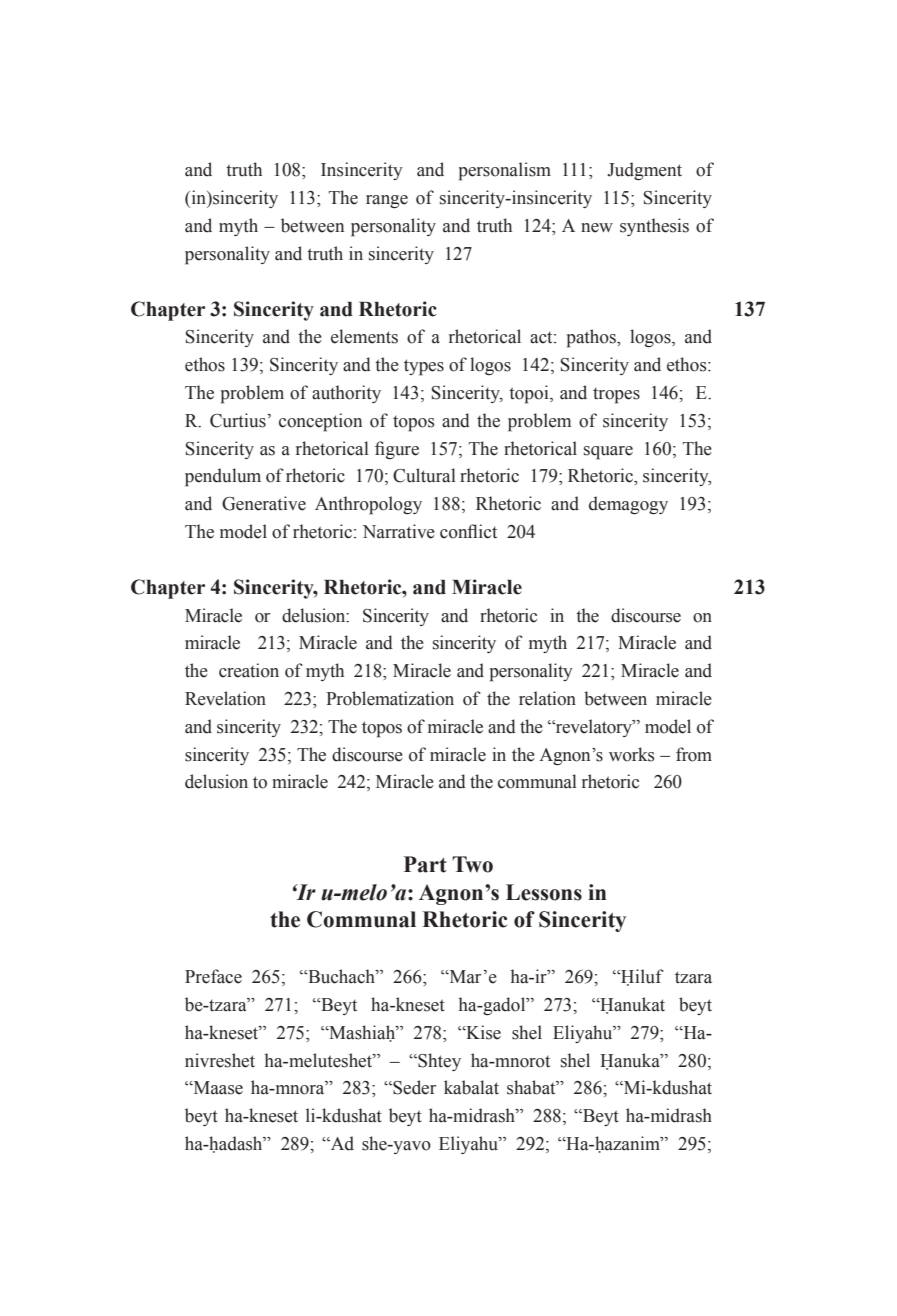 This screenshot has width=897, height=1316. I want to click on Narrative, so click(398, 531).
